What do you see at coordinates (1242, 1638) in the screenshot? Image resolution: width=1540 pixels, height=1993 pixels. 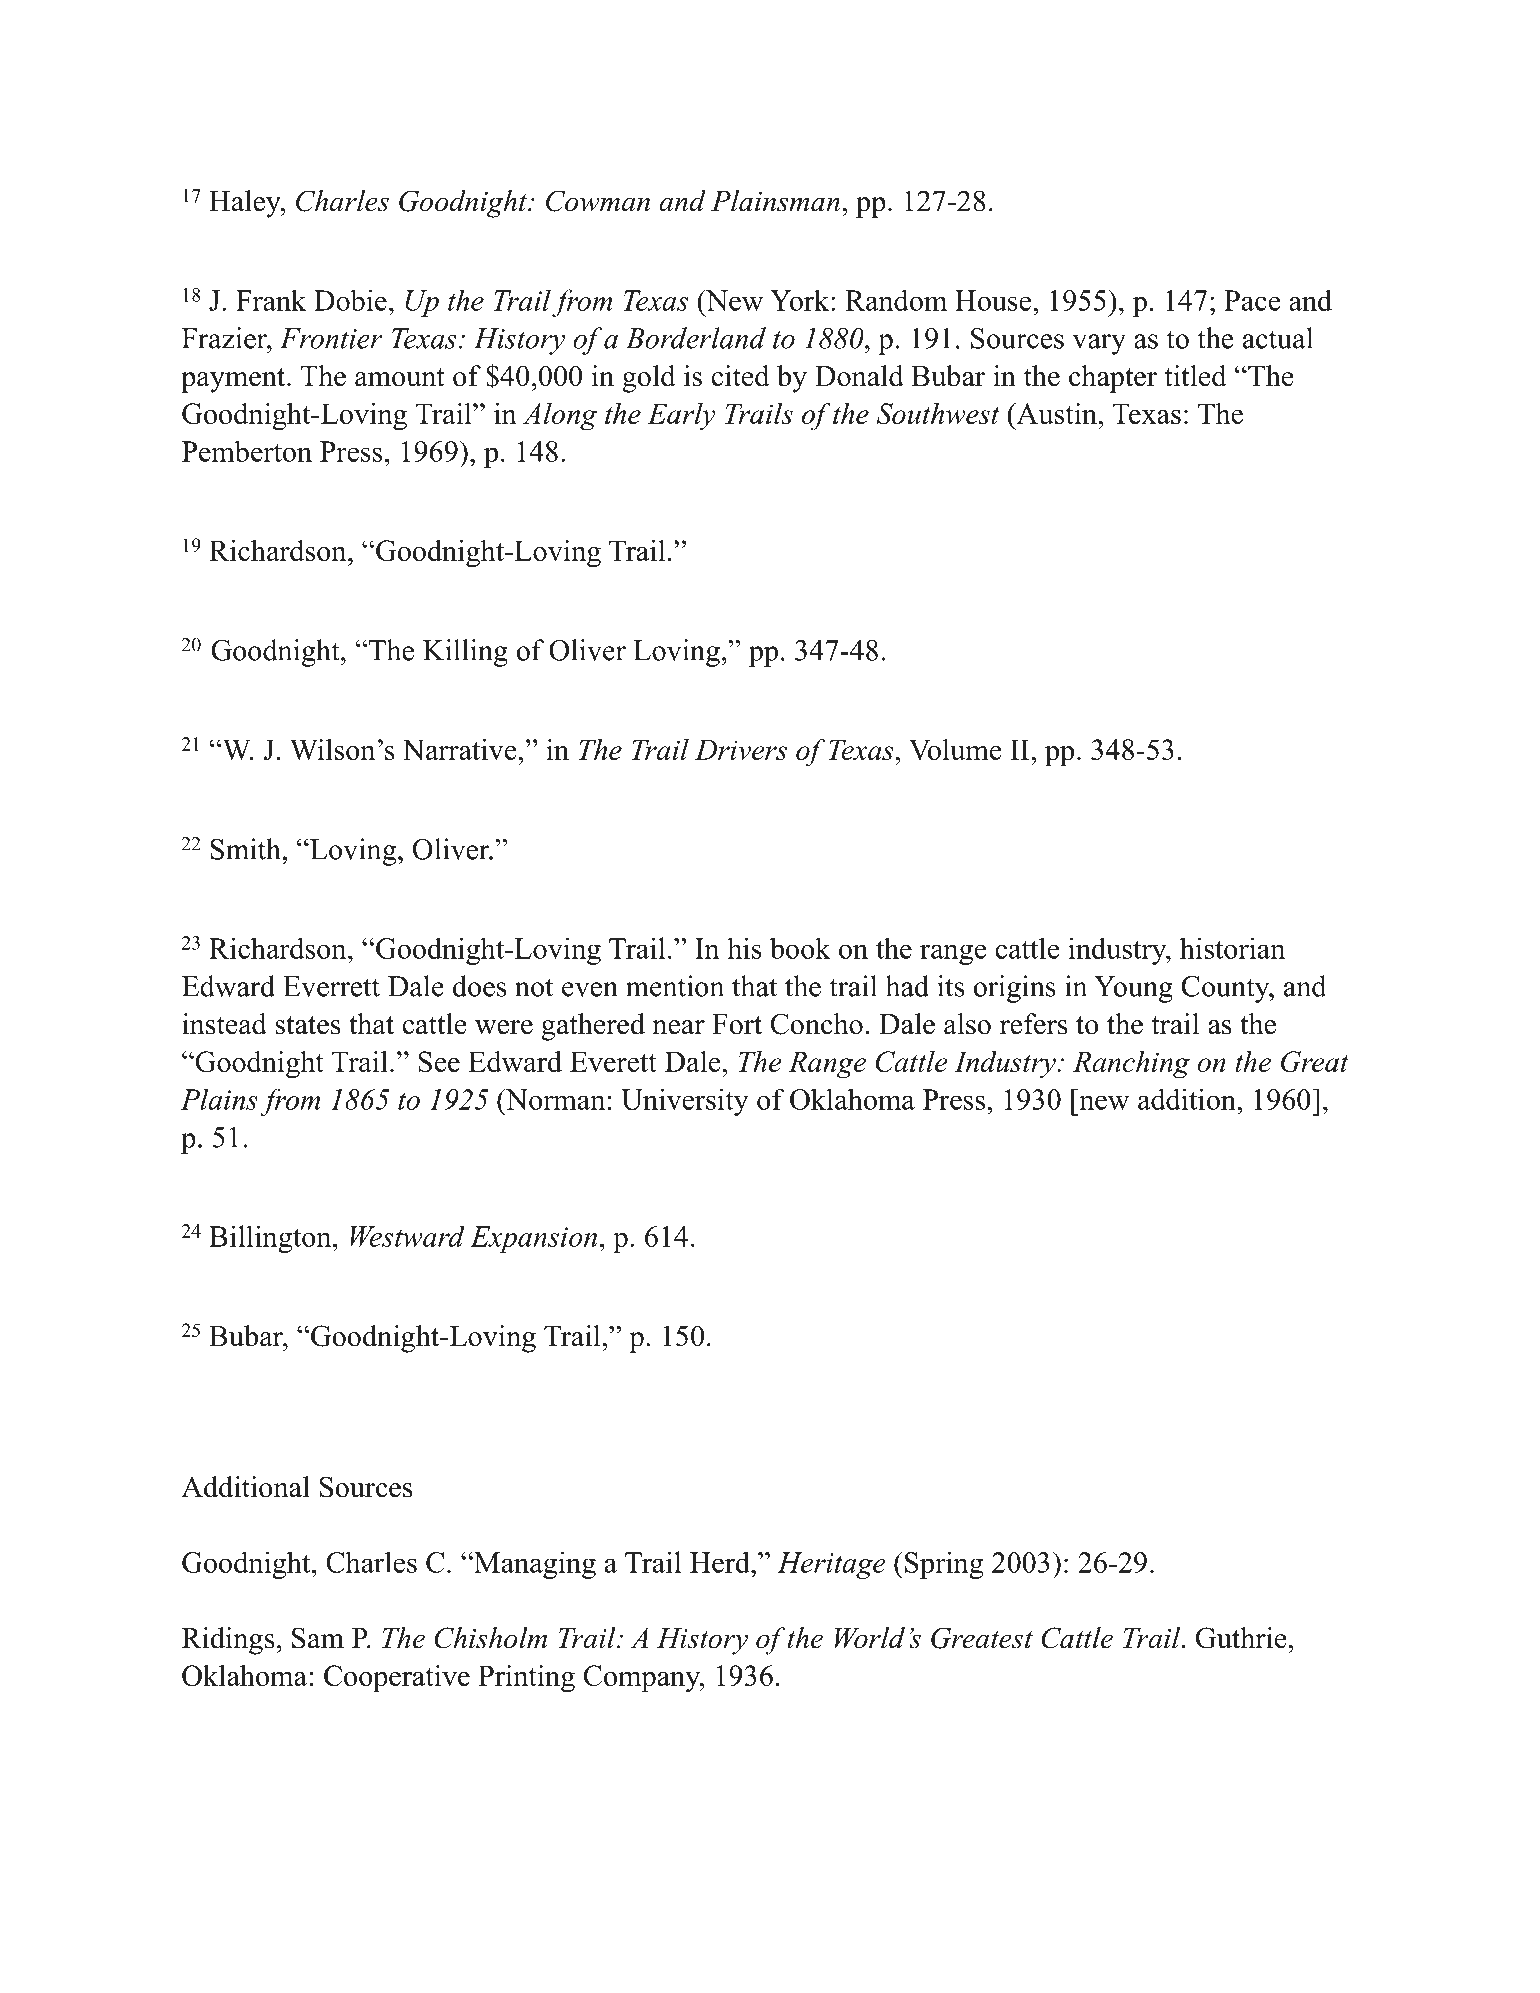 I see `Guthrie` at bounding box center [1242, 1638].
